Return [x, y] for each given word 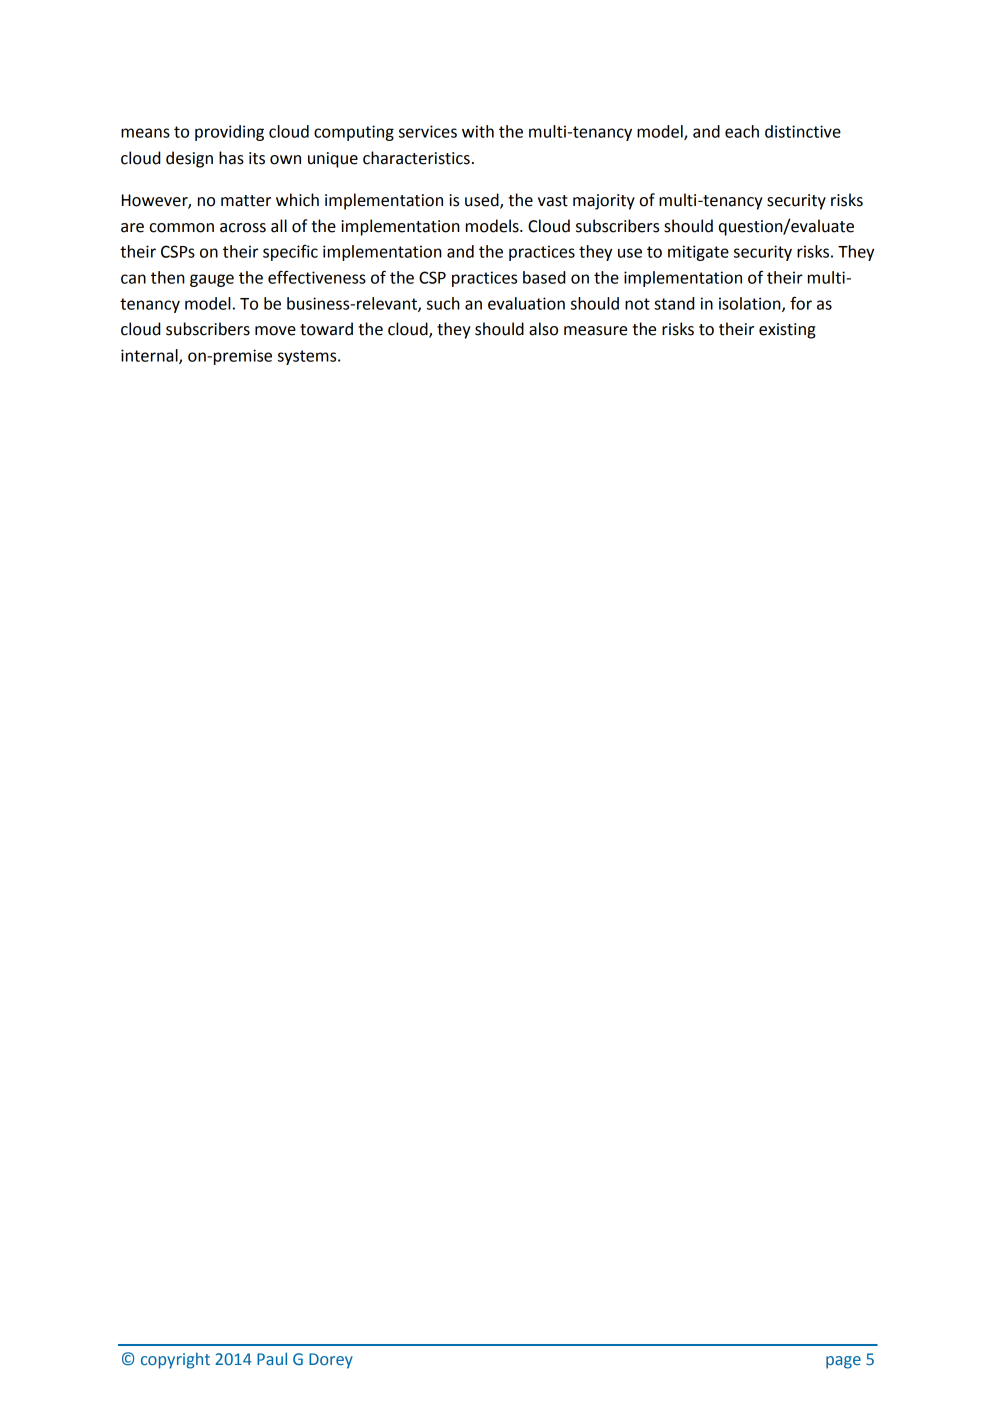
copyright [175, 1360]
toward [326, 329]
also [543, 329]
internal [150, 356]
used [483, 201]
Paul [272, 1358]
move [275, 331]
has [231, 158]
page [843, 1362]
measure [595, 331]
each [742, 131]
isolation [751, 304]
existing [787, 331]
